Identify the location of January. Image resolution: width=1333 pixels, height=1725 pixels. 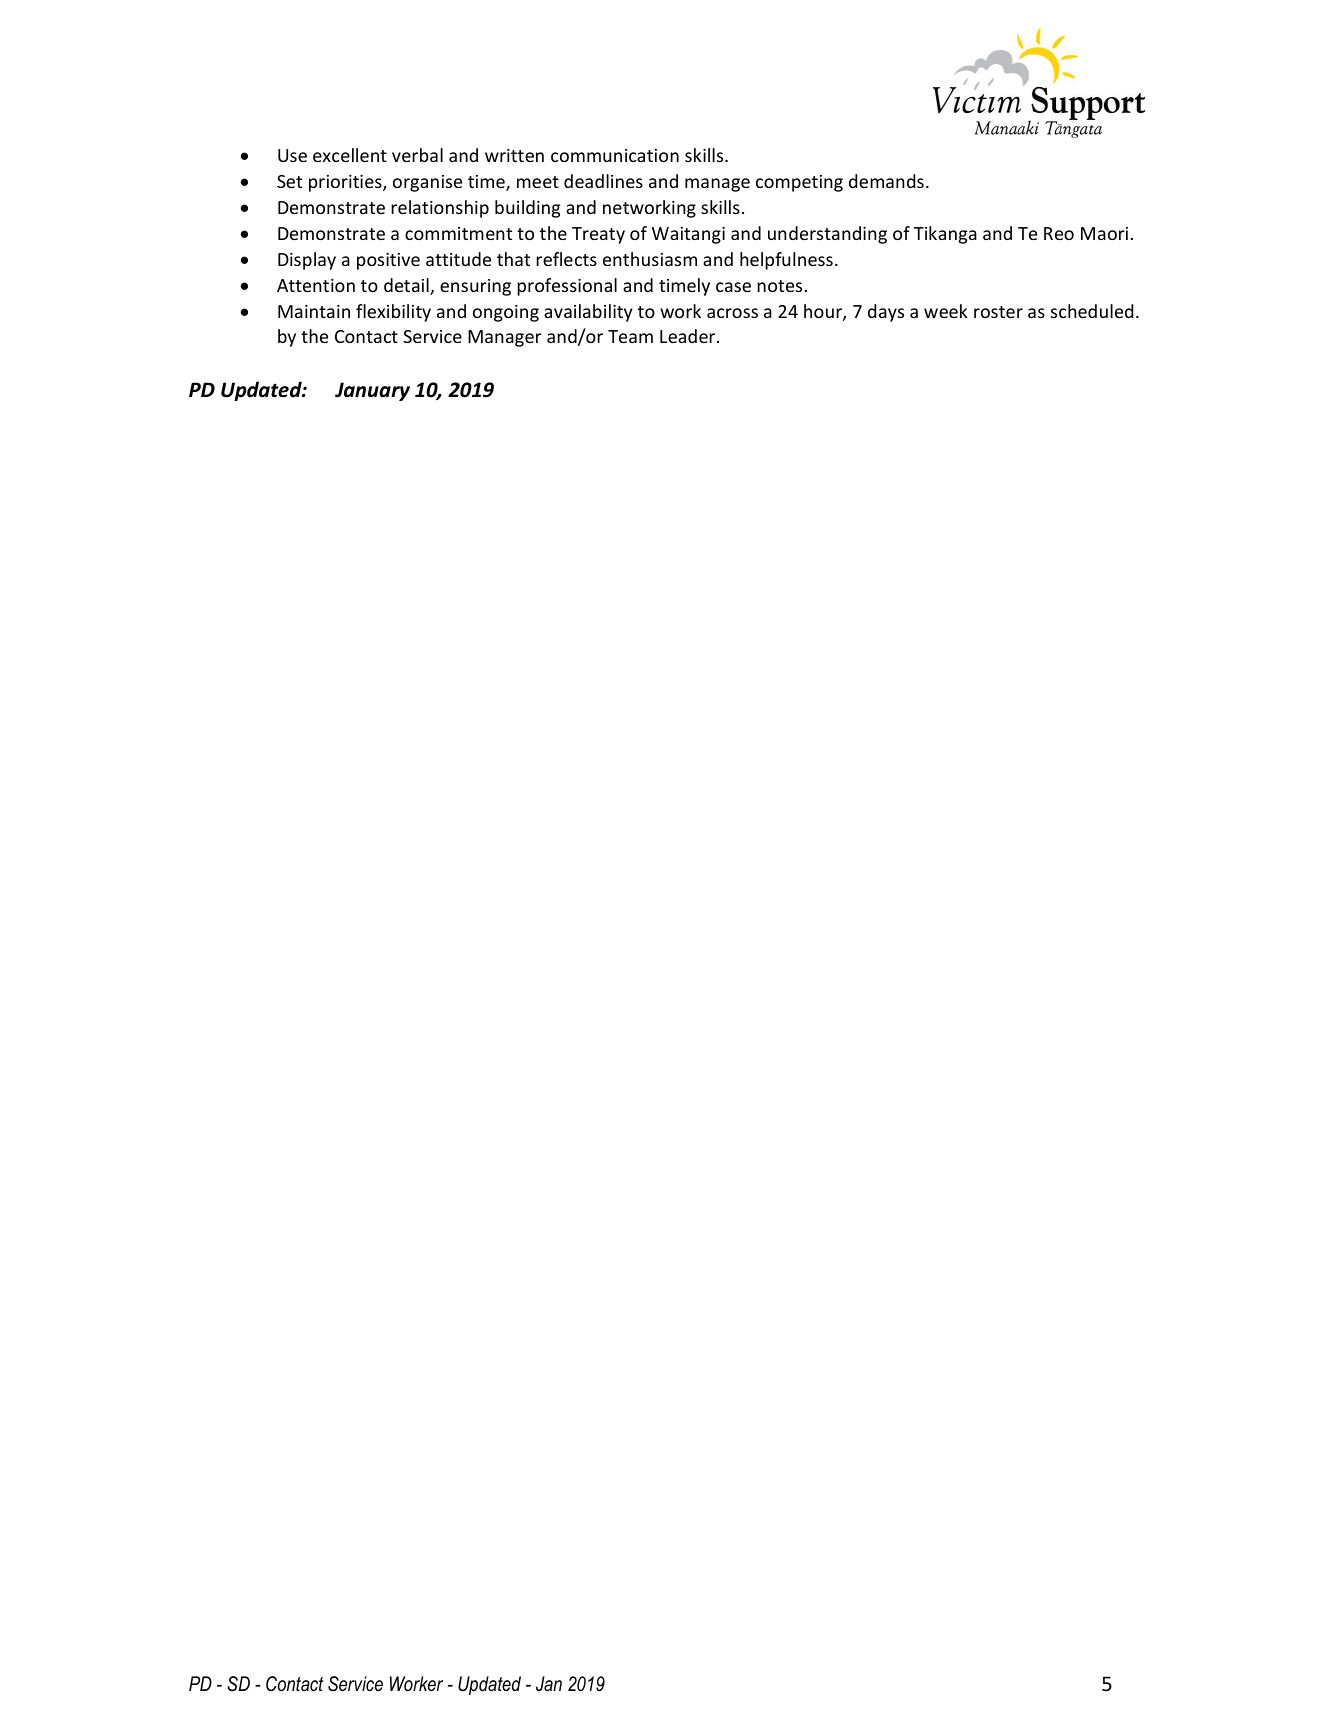
(372, 391).
